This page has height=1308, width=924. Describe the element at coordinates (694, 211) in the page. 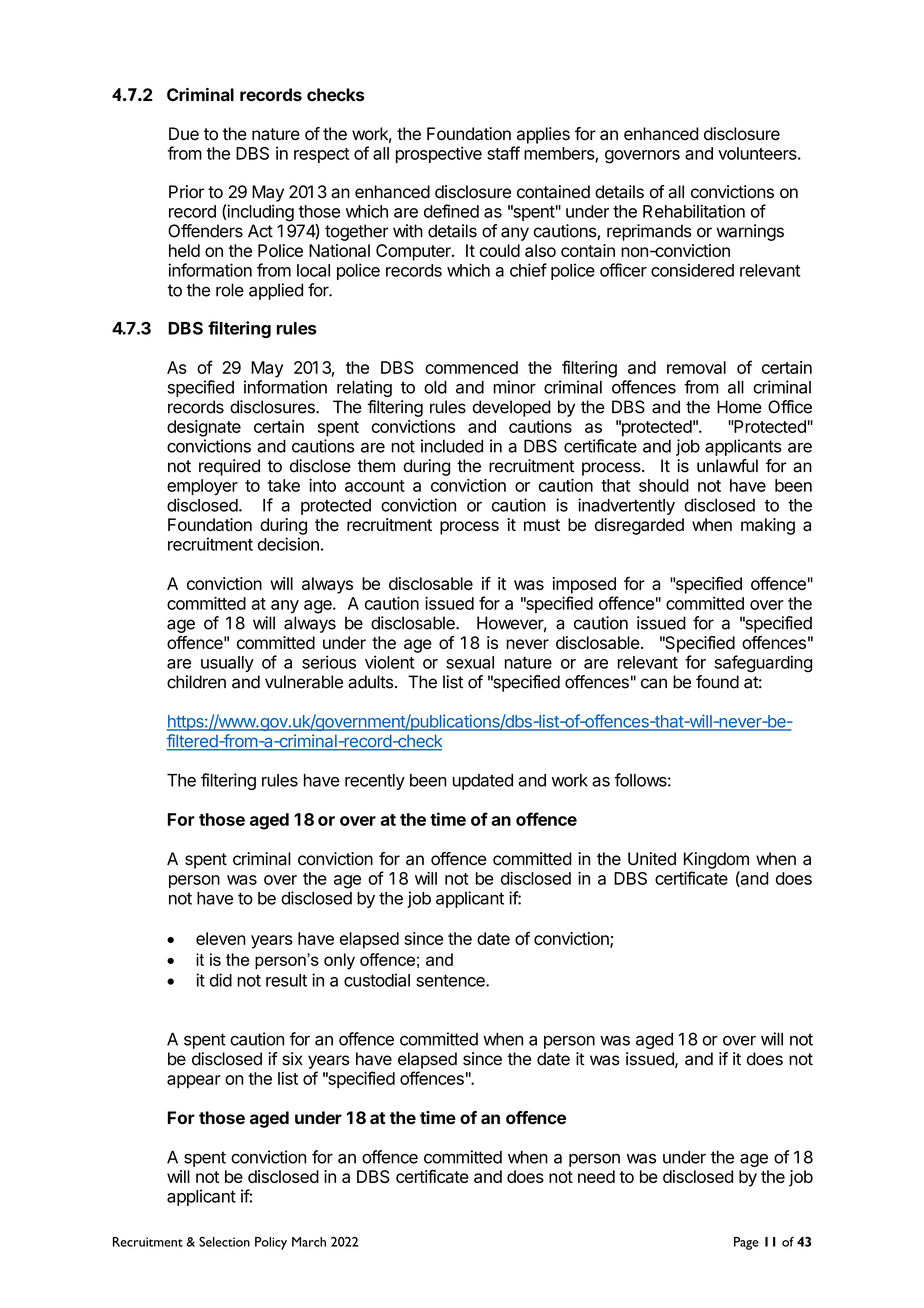

I see `Rehabilitation` at that location.
